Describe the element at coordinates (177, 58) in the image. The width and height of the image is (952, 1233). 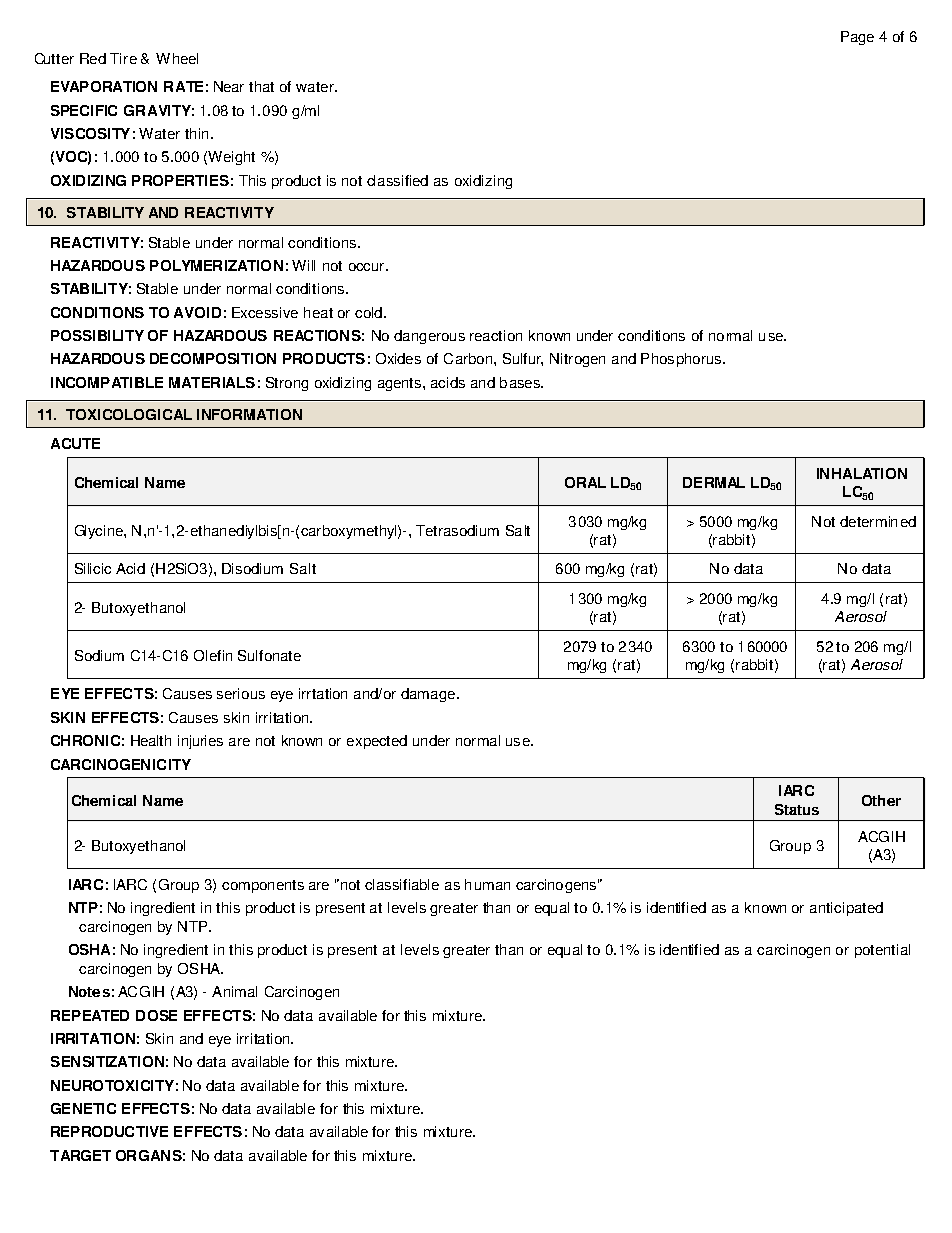
I see `Wheel` at that location.
